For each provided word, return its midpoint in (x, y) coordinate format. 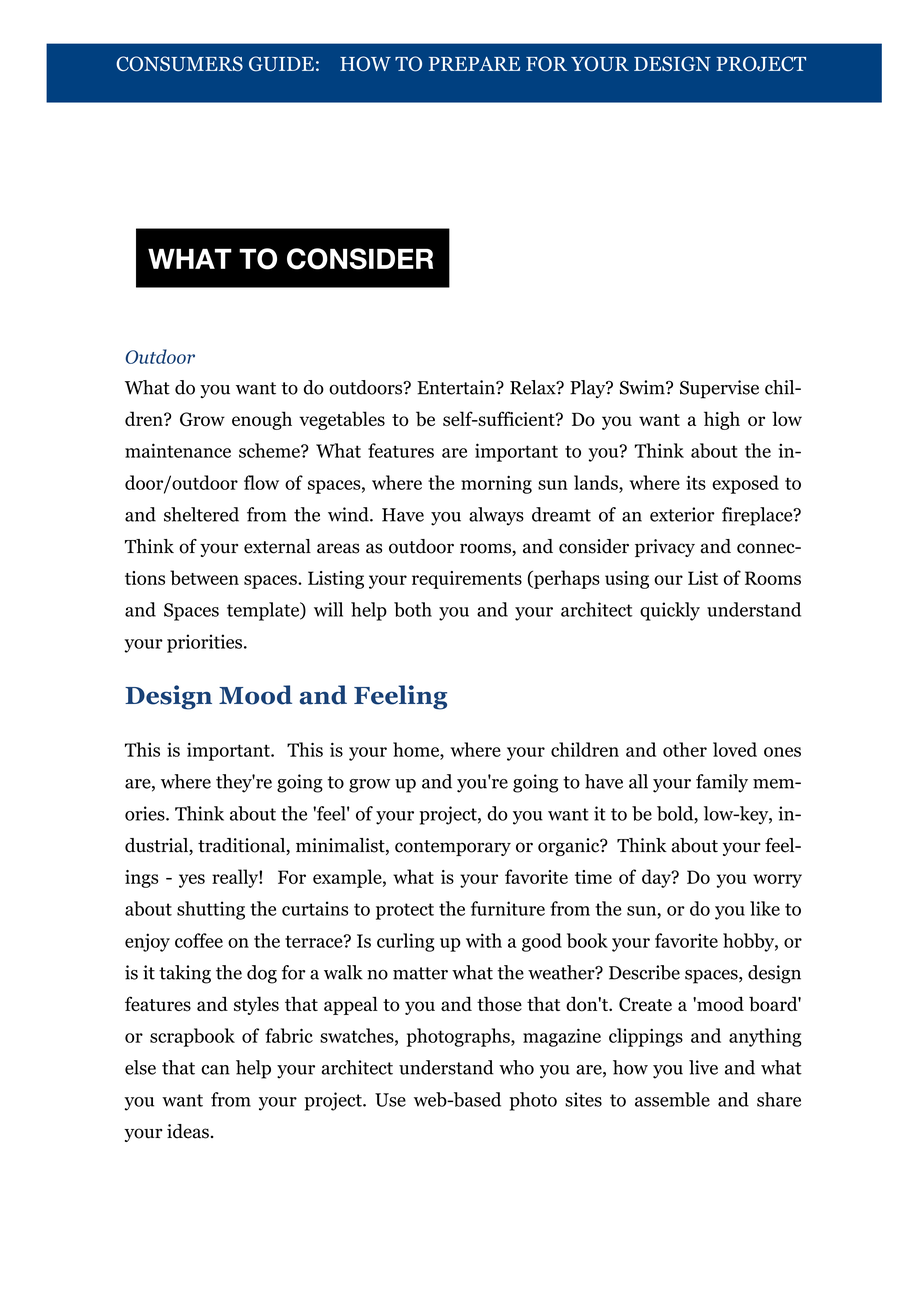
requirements (467, 580)
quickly (670, 611)
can (215, 1070)
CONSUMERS (179, 64)
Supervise (719, 389)
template (264, 611)
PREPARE (474, 64)
